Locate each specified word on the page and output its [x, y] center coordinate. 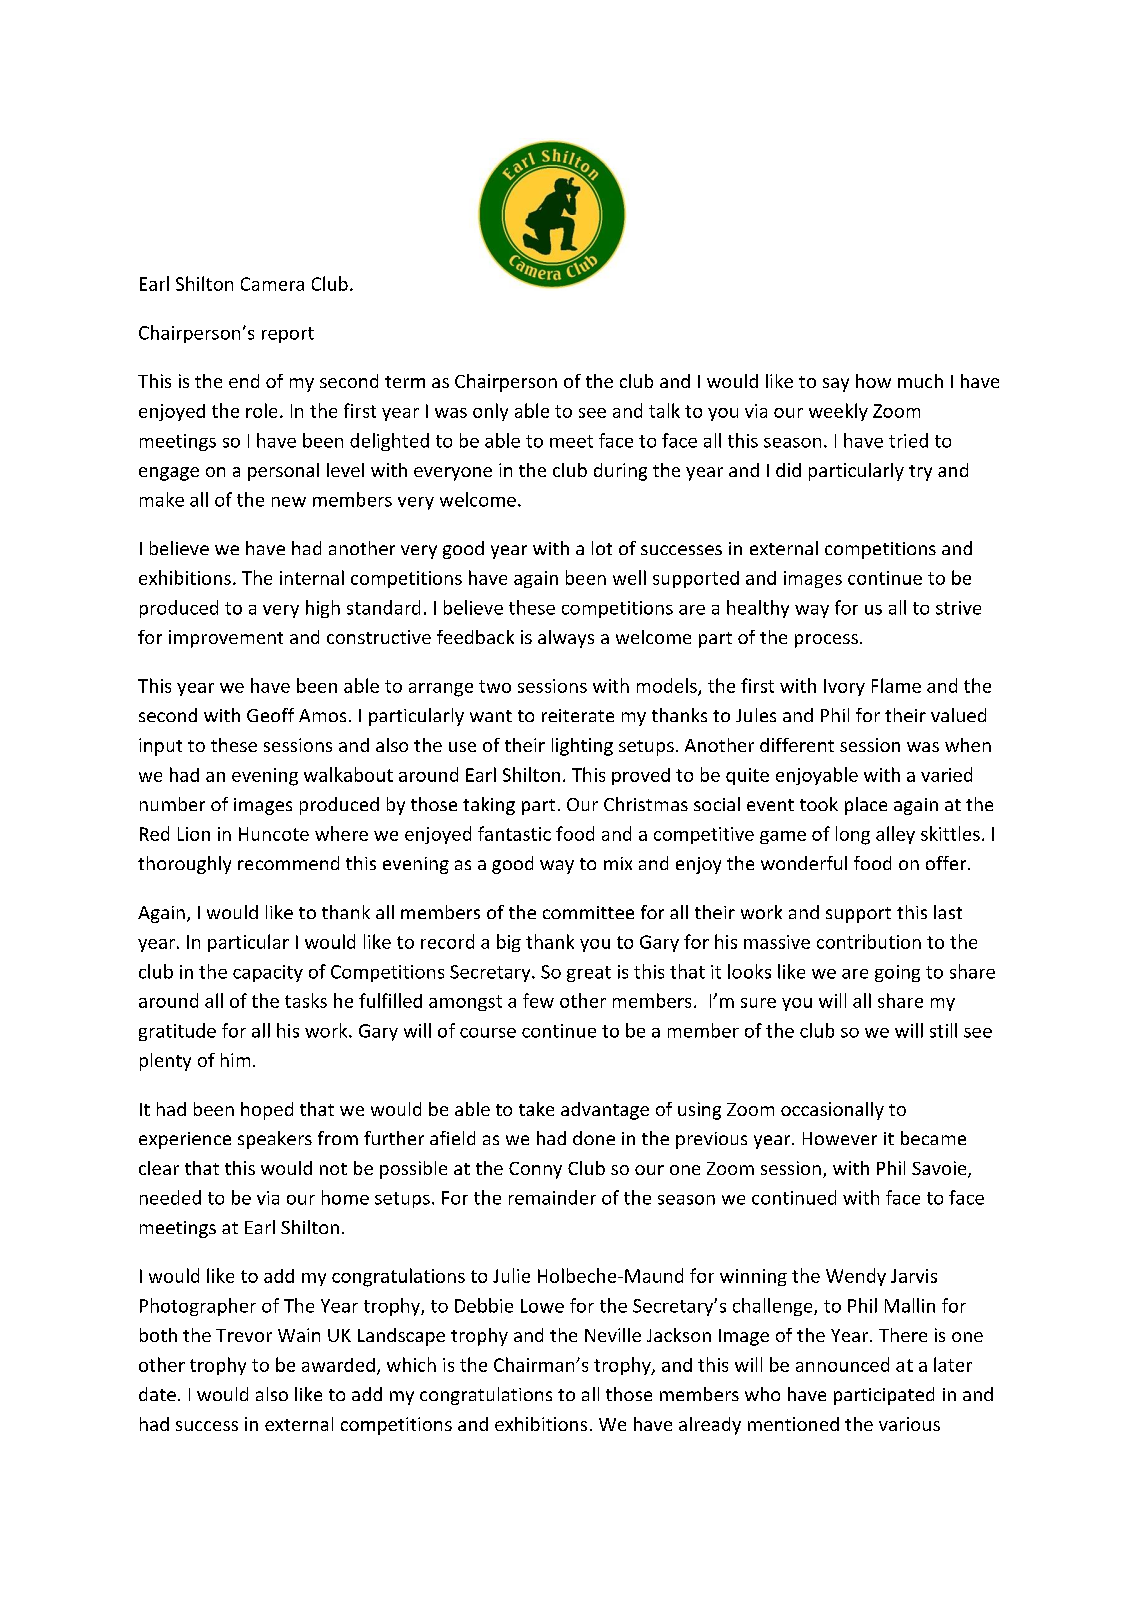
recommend [288, 863]
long [853, 835]
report [288, 335]
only [490, 412]
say [836, 385]
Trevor [244, 1335]
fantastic [514, 833]
